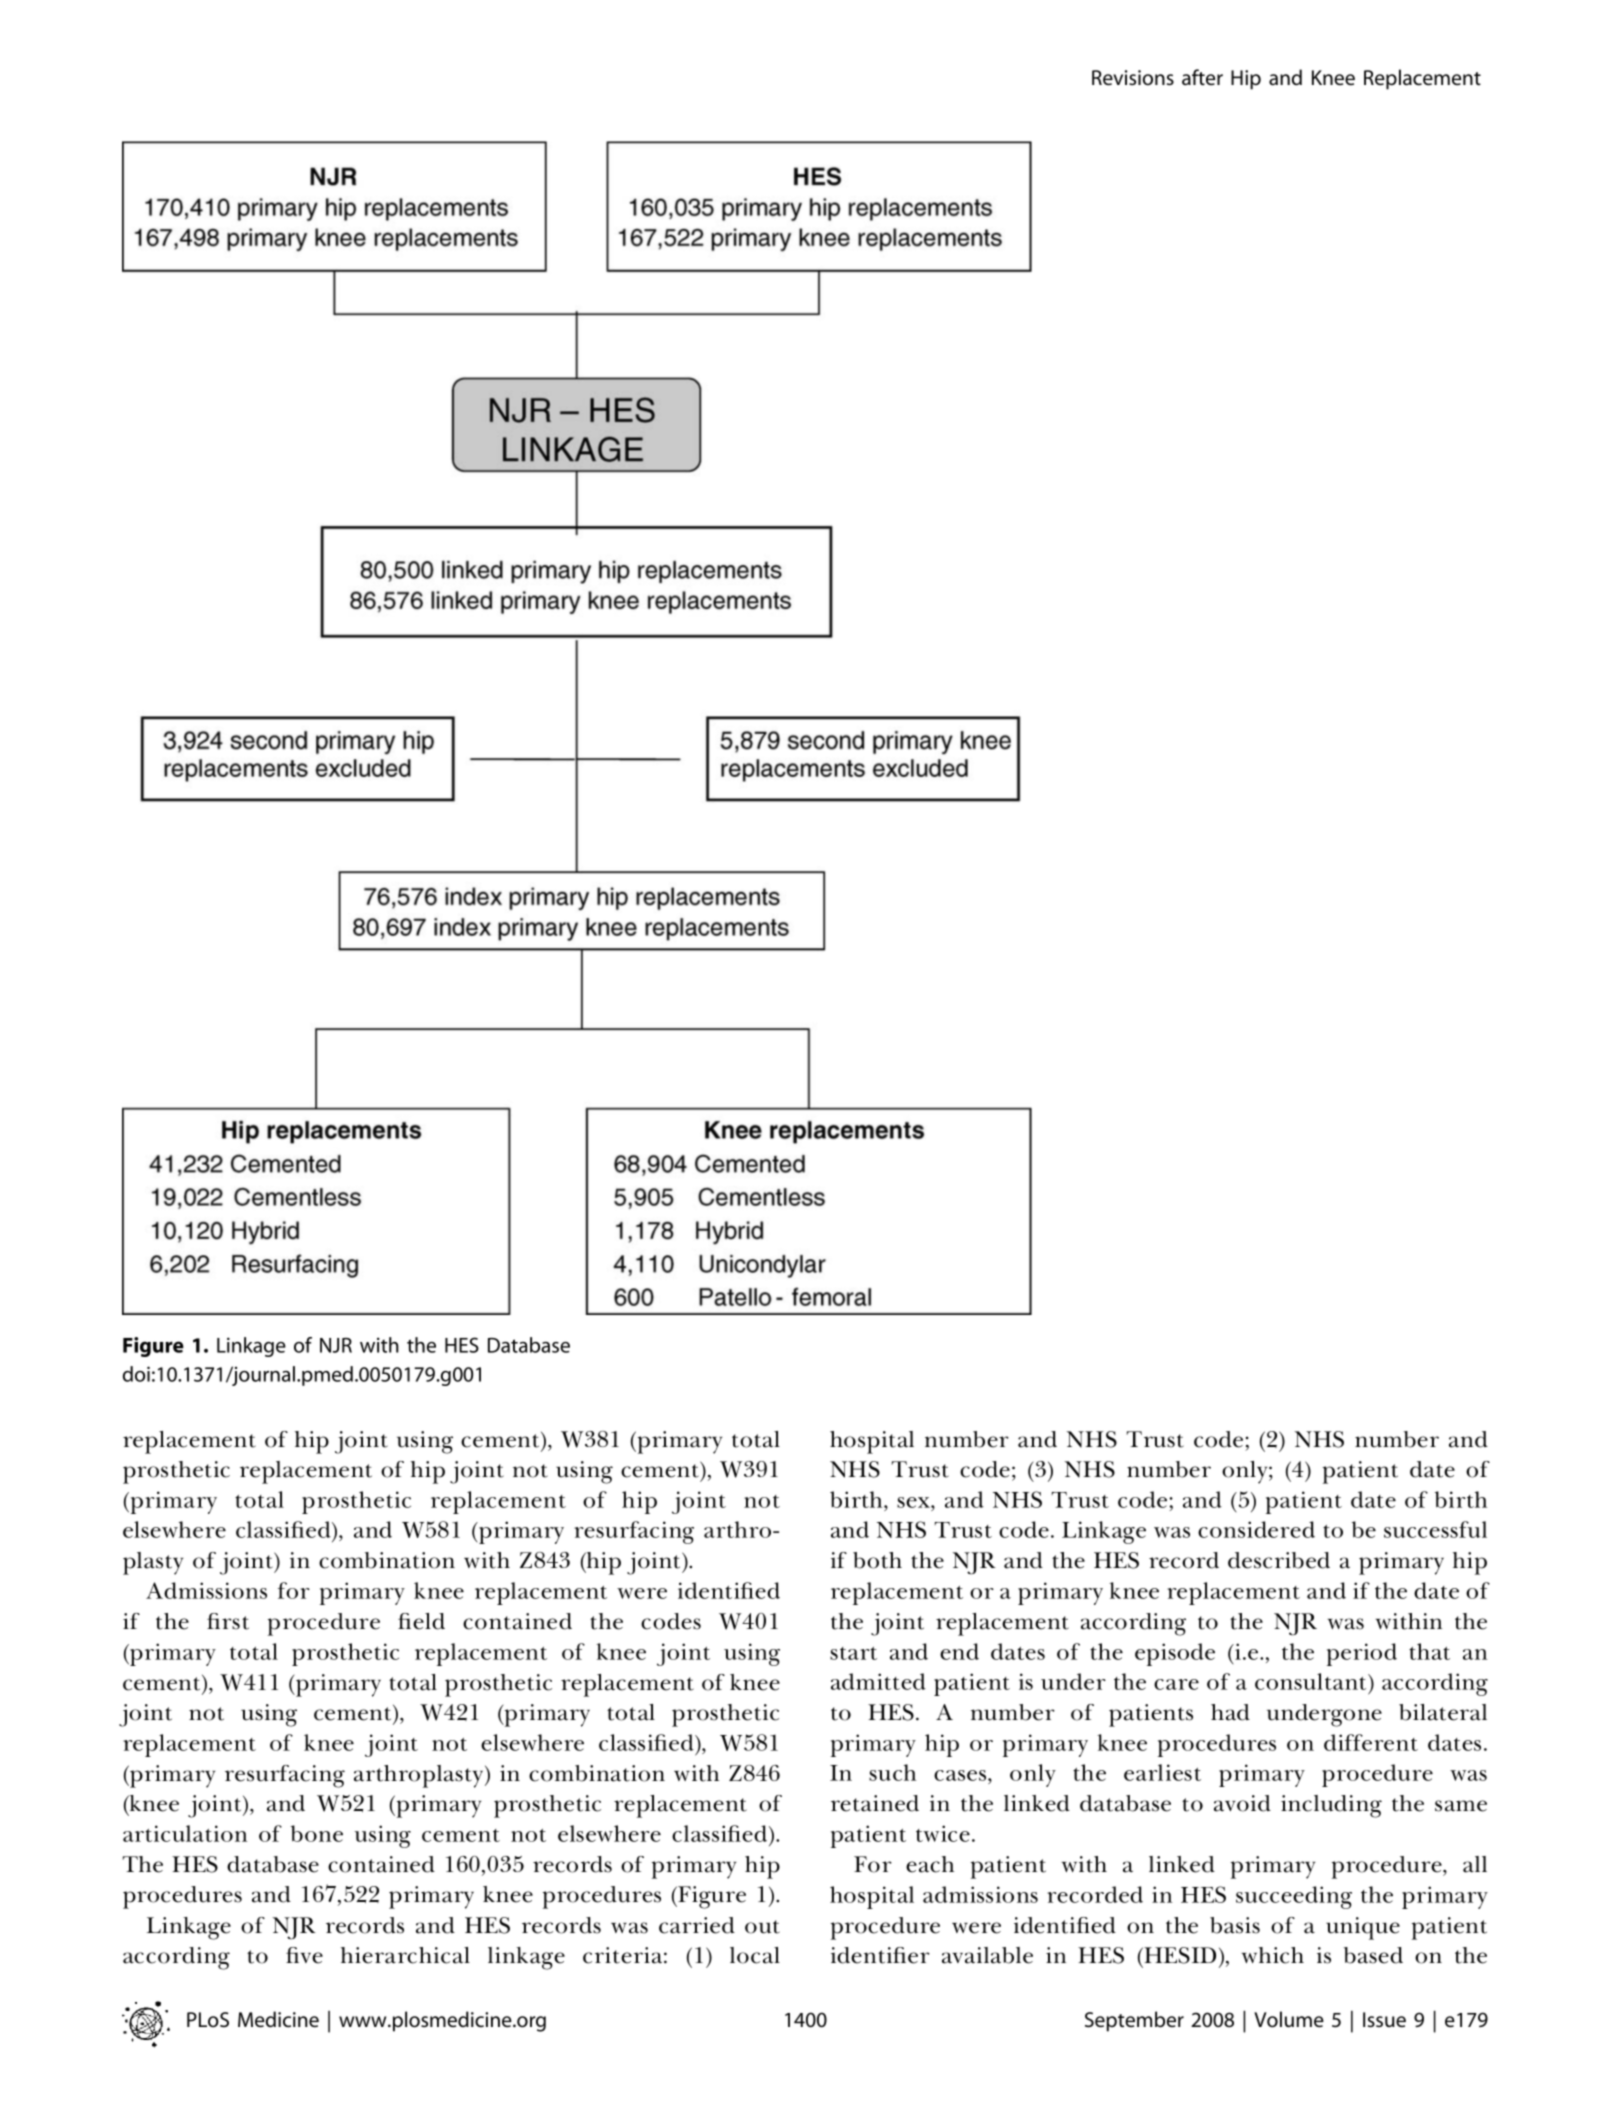 The width and height of the image is (1610, 2122). Describe the element at coordinates (1362, 1654) in the image. I see `period` at that location.
